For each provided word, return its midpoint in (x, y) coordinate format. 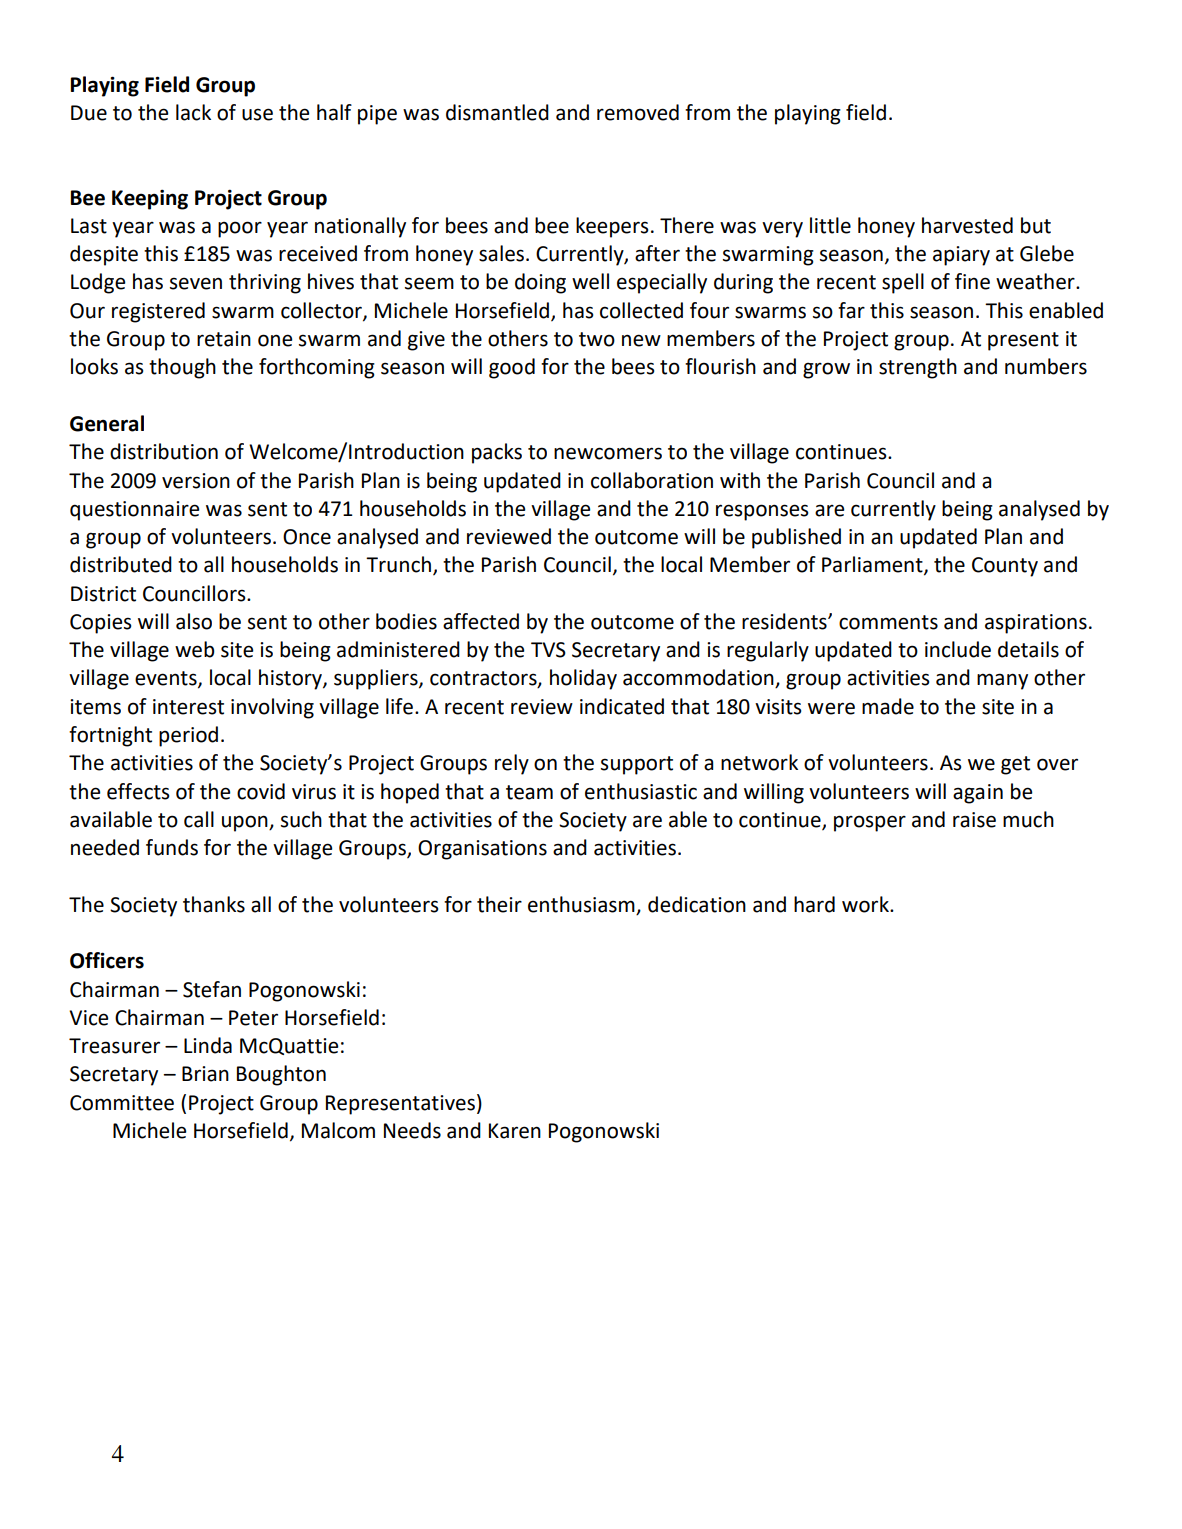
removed (638, 112)
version (196, 481)
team (529, 792)
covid (261, 791)
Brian (205, 1074)
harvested (967, 225)
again (978, 794)
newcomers (608, 453)
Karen (515, 1131)
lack (193, 112)
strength (918, 368)
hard (814, 904)
